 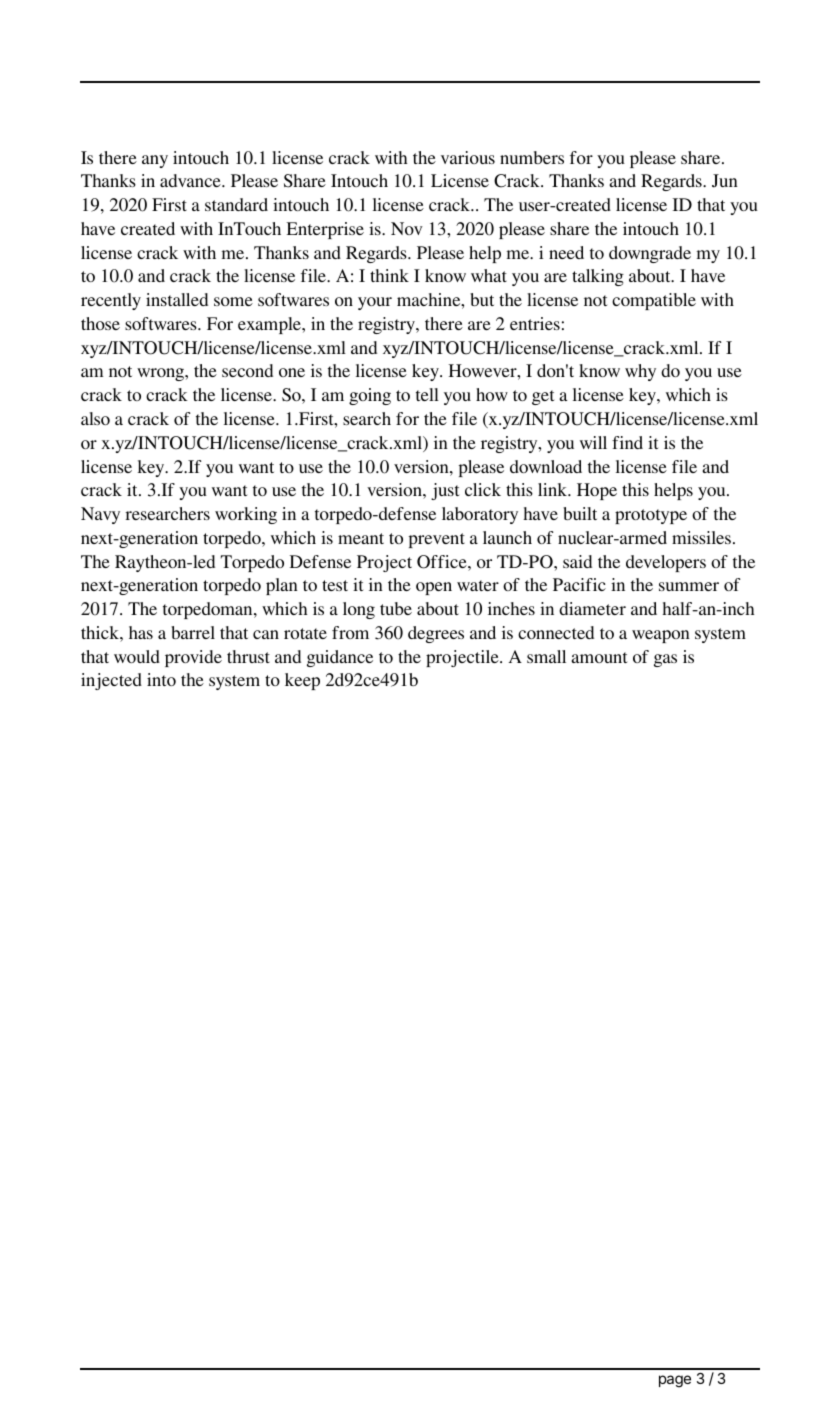 What do you see at coordinates (675, 1381) in the screenshot?
I see `page` at bounding box center [675, 1381].
